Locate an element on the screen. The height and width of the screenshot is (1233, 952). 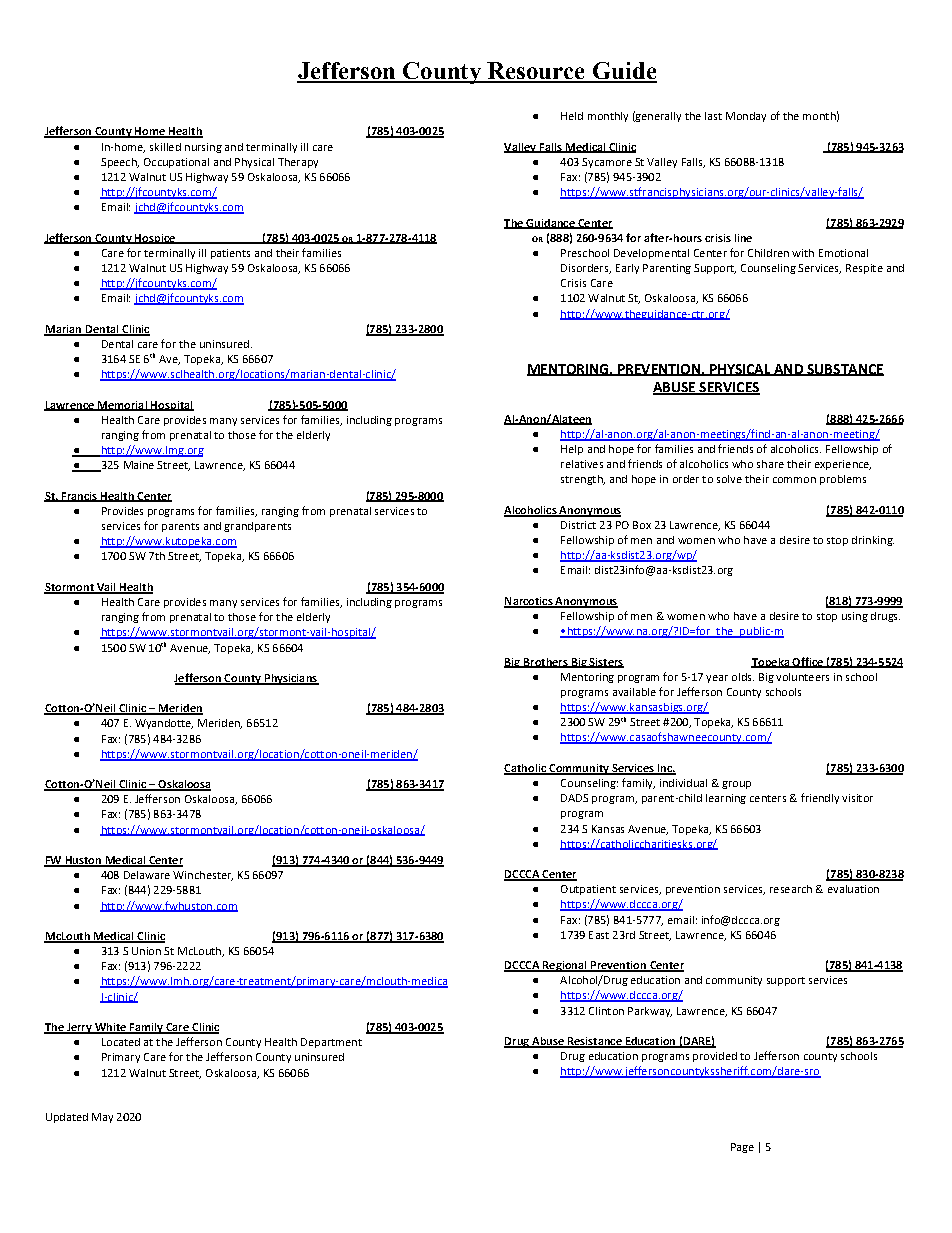
Wyandotte is located at coordinates (164, 724).
